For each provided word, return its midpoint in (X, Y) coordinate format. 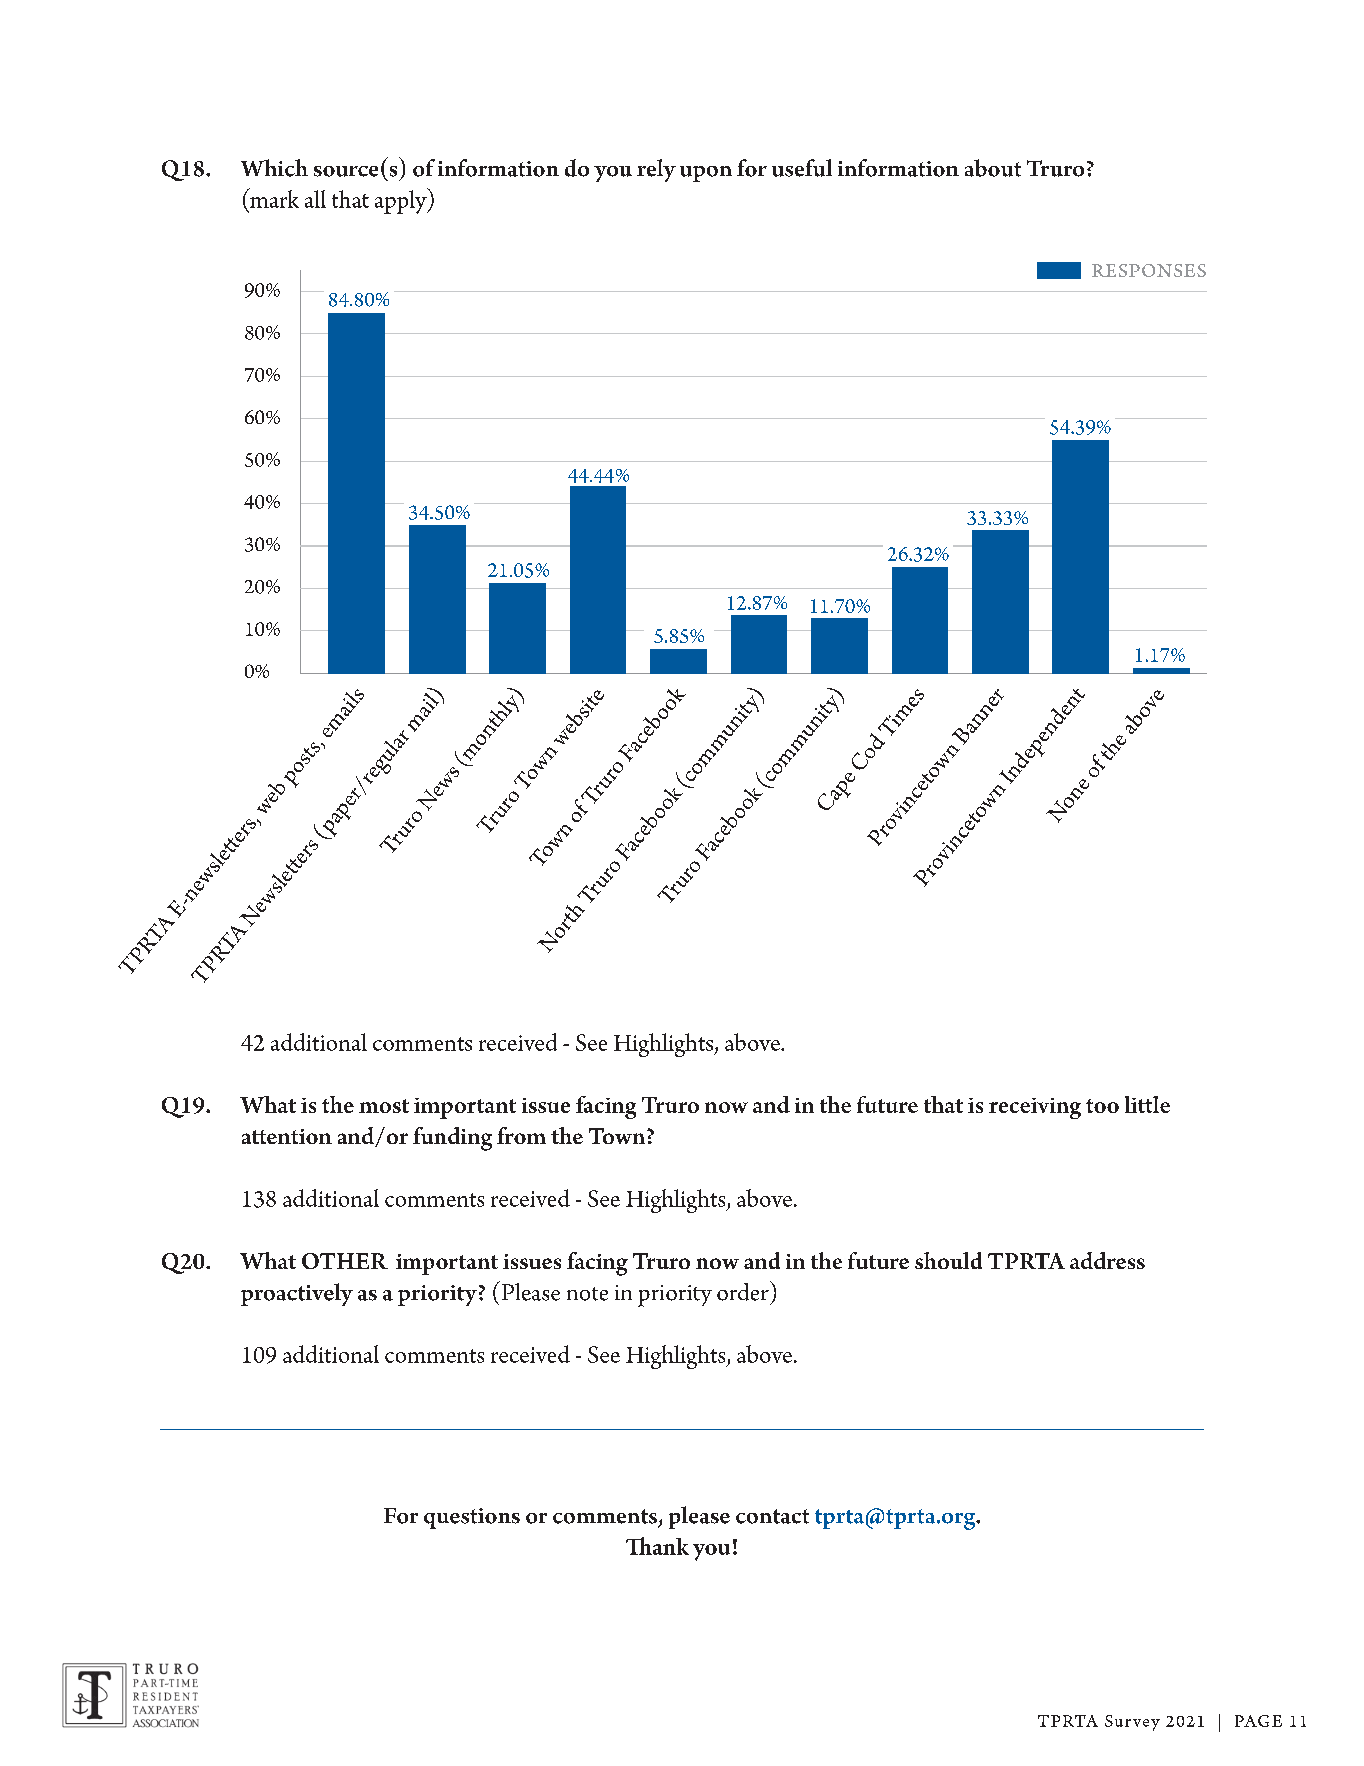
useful (802, 168)
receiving (1035, 1108)
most (384, 1106)
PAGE (1258, 1721)
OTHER (345, 1261)
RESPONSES (1149, 270)
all (315, 199)
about (993, 168)
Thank (657, 1546)
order (744, 1291)
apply (402, 201)
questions (472, 1518)
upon (706, 174)
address (1107, 1260)
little (1147, 1104)
